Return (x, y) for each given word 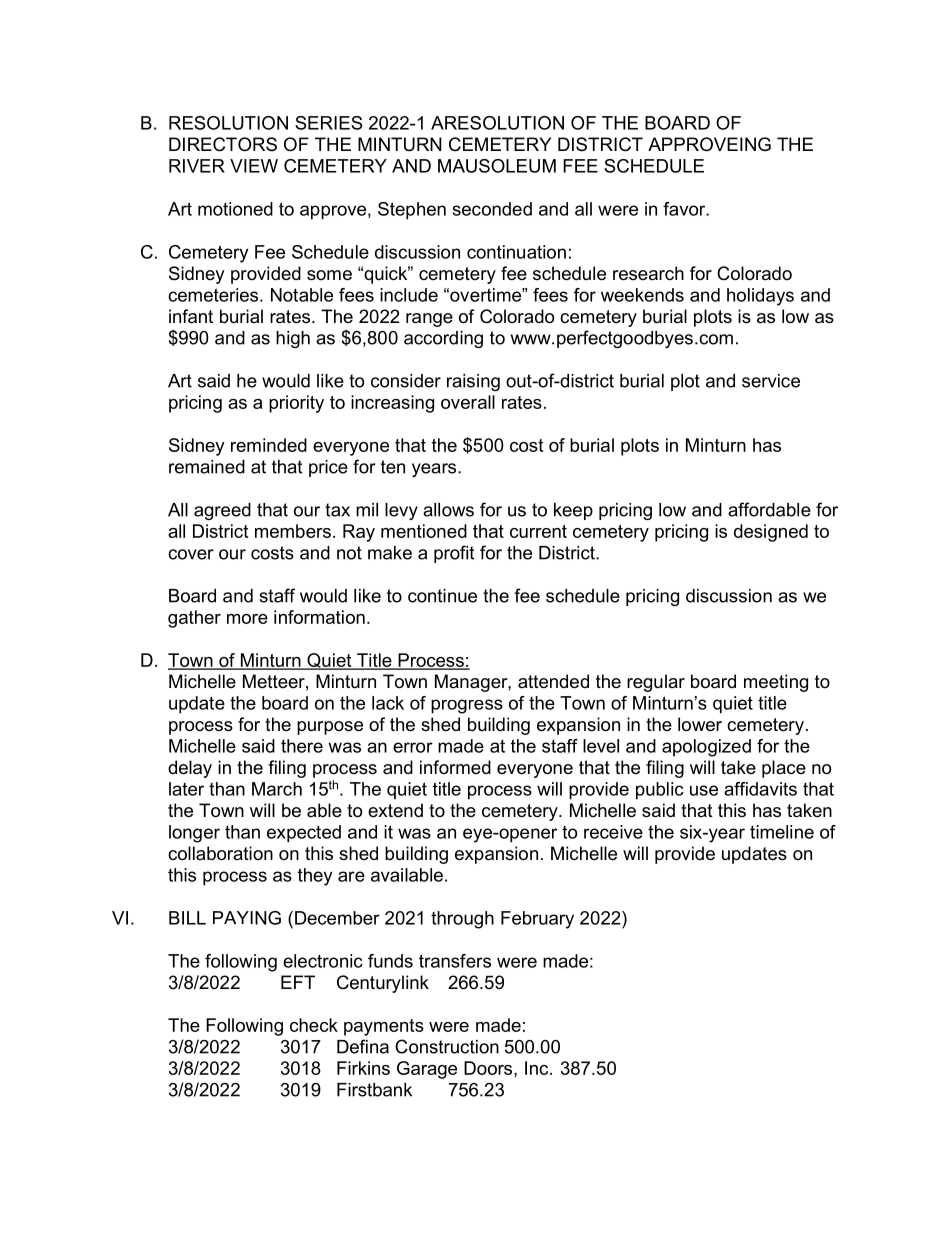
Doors (489, 1068)
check (314, 1025)
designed (771, 533)
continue (442, 596)
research (648, 273)
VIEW (254, 166)
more (247, 619)
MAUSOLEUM (497, 166)
